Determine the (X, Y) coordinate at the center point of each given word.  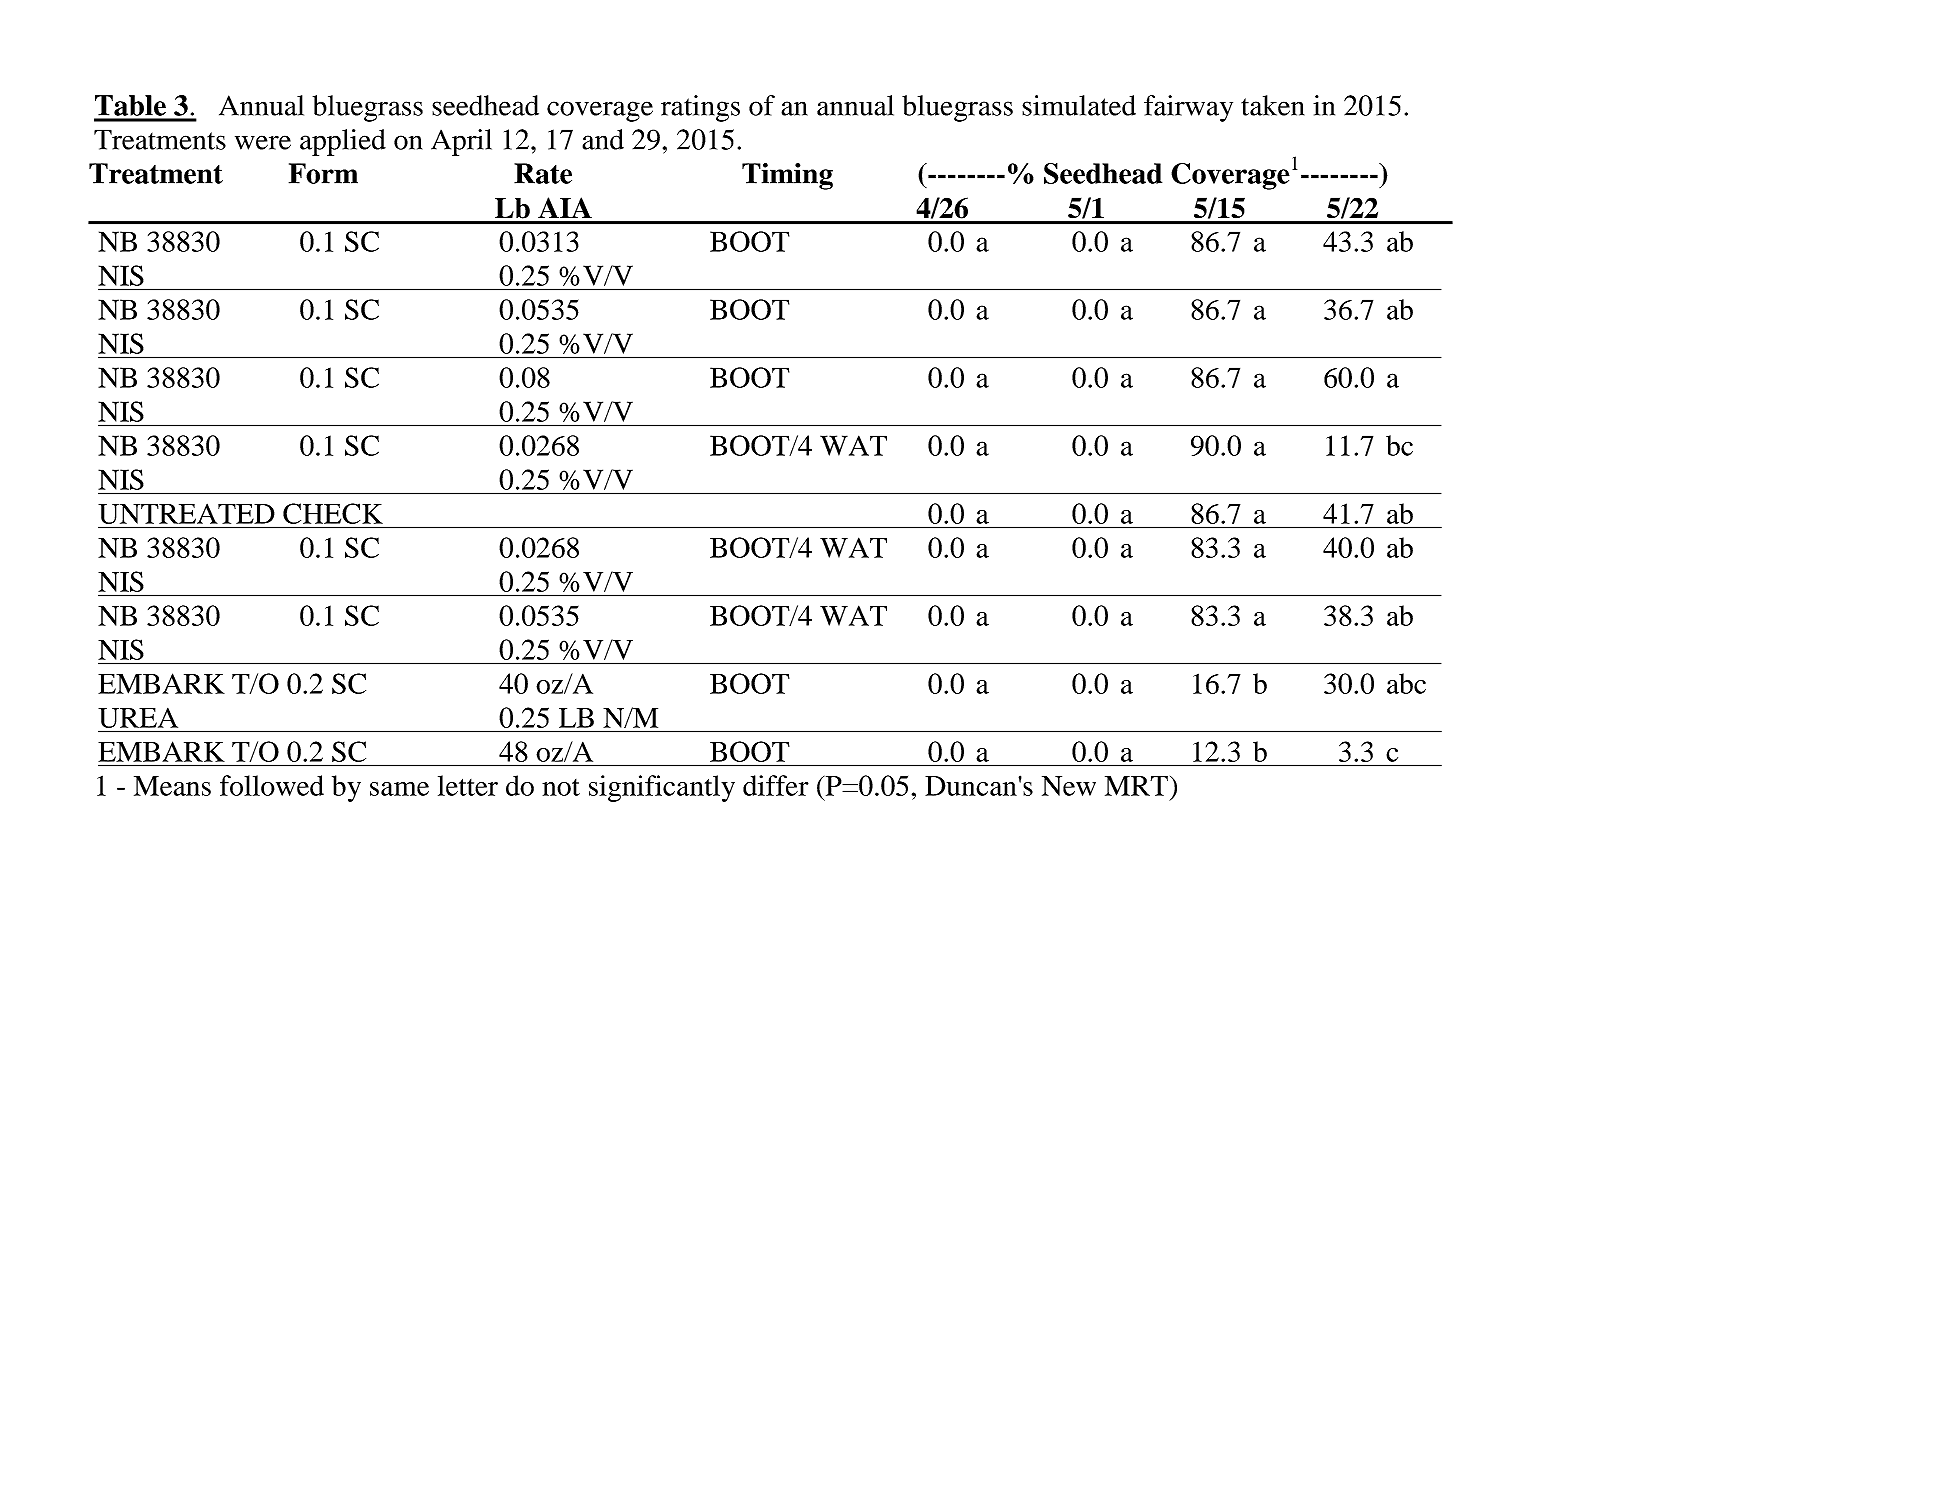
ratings (700, 108)
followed (272, 785)
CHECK (333, 513)
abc (1406, 683)
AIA (565, 207)
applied (343, 142)
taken (1272, 105)
